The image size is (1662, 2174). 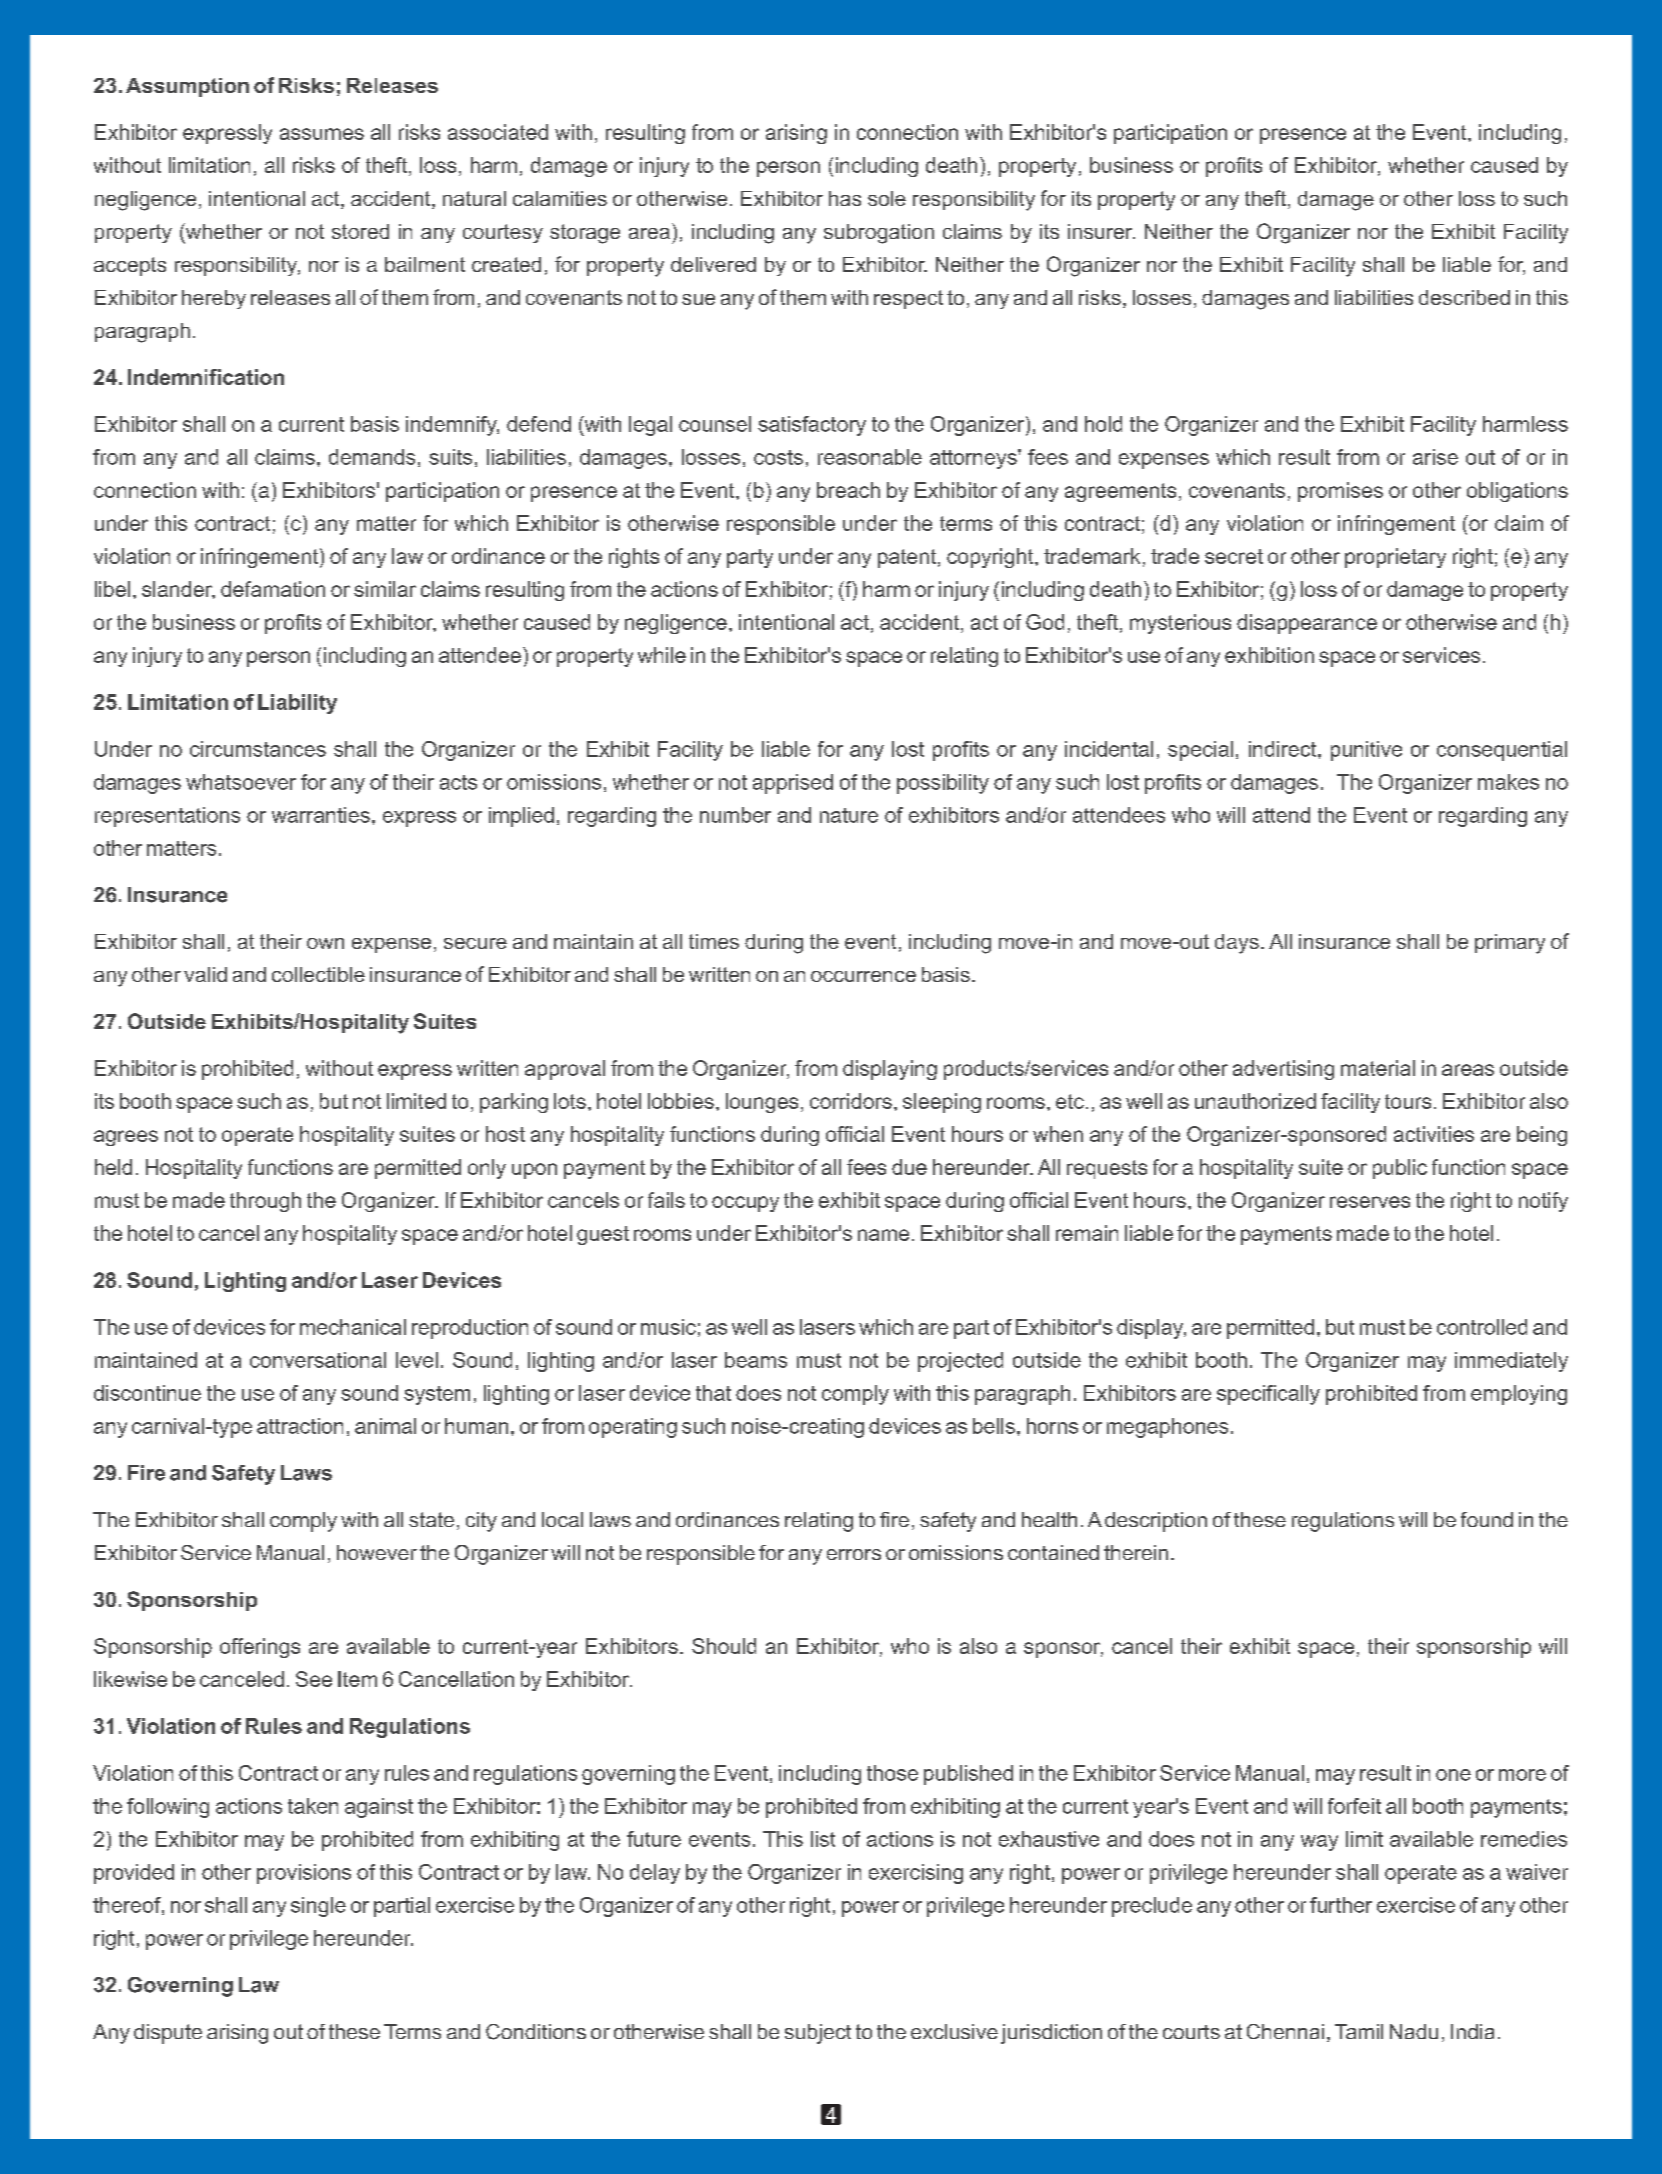 I want to click on Tamil, so click(x=1359, y=2031).
